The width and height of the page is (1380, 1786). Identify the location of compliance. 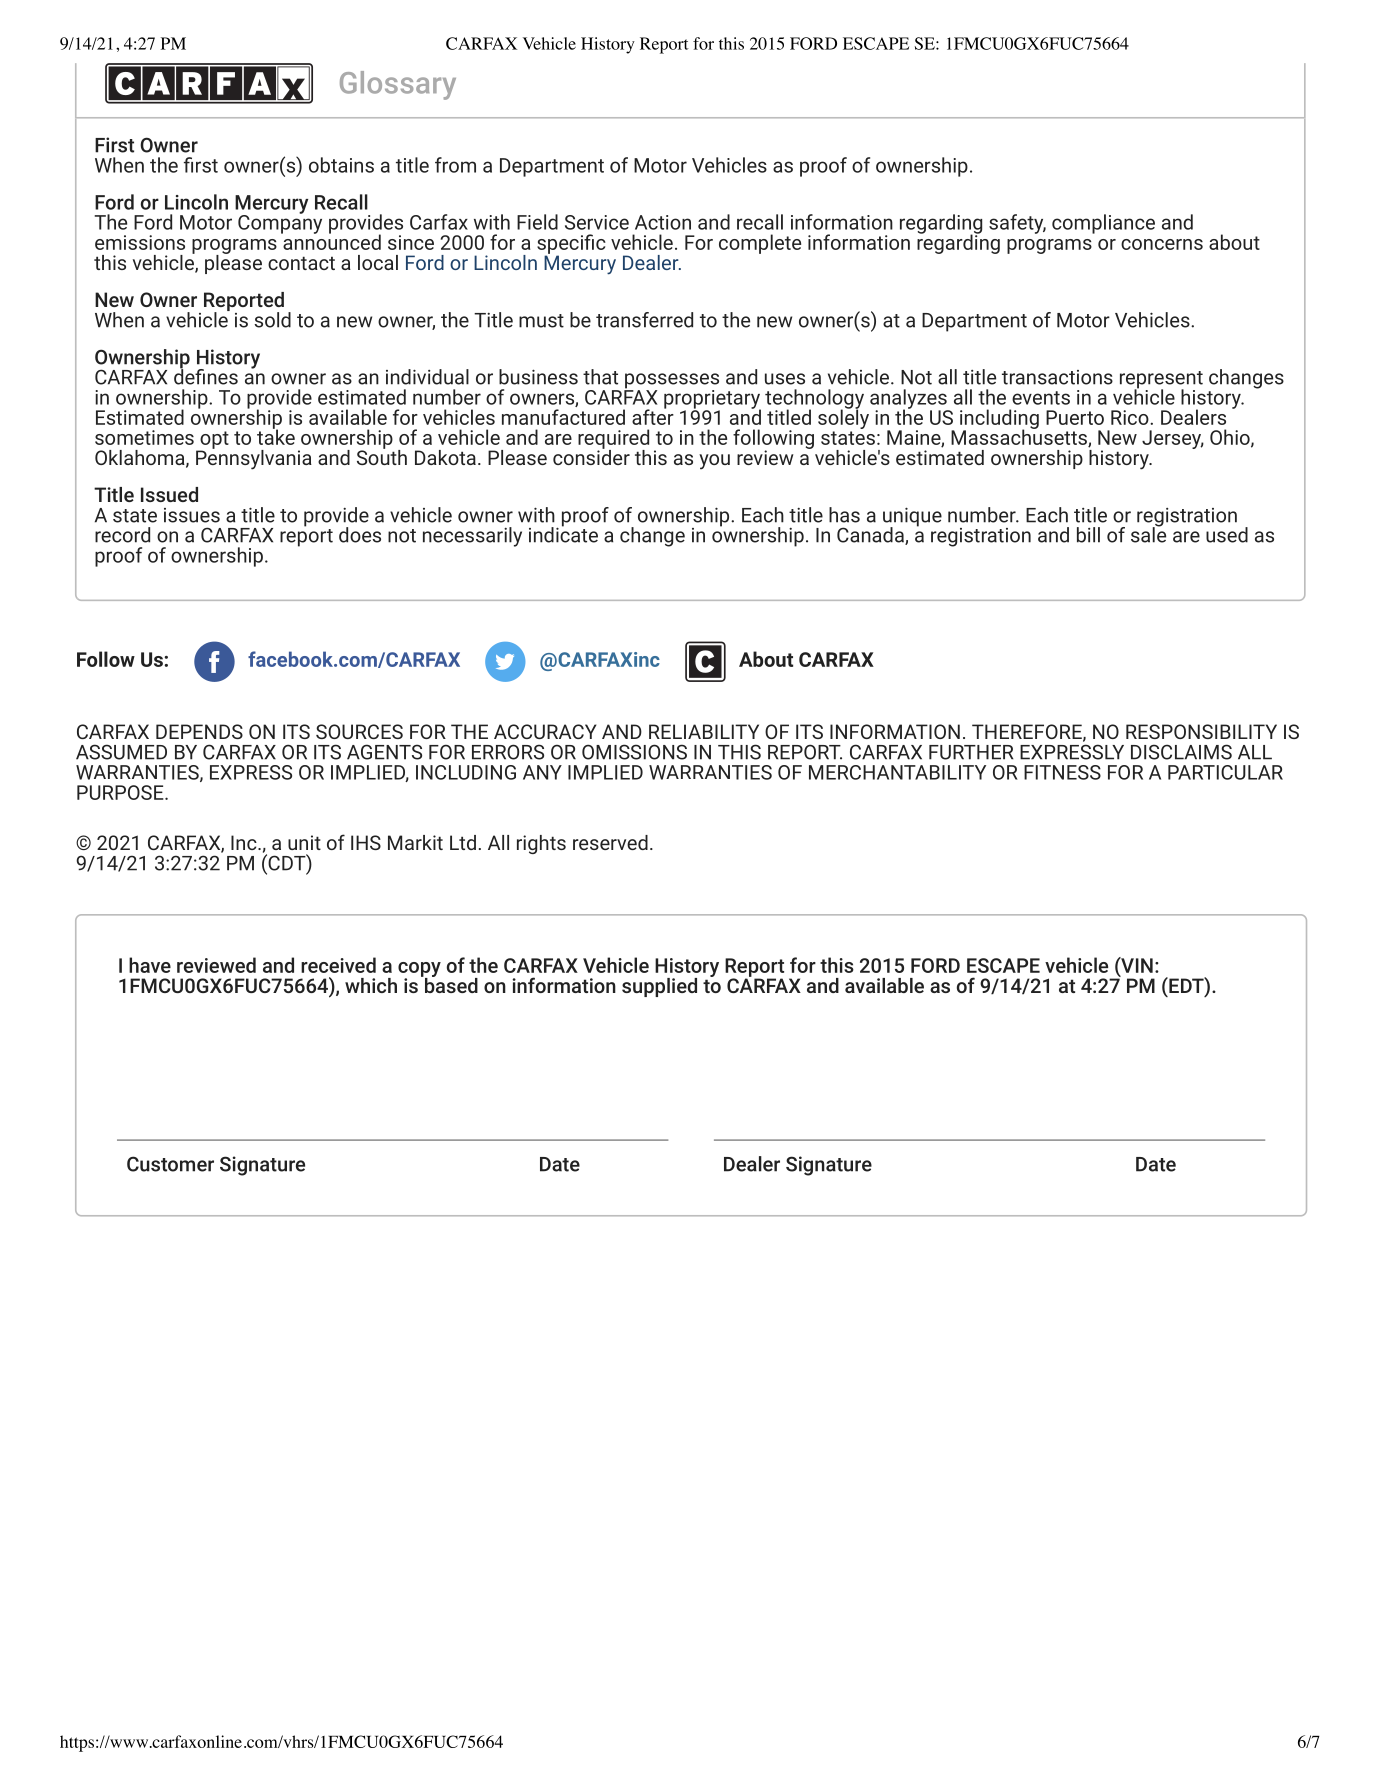
(1103, 224).
